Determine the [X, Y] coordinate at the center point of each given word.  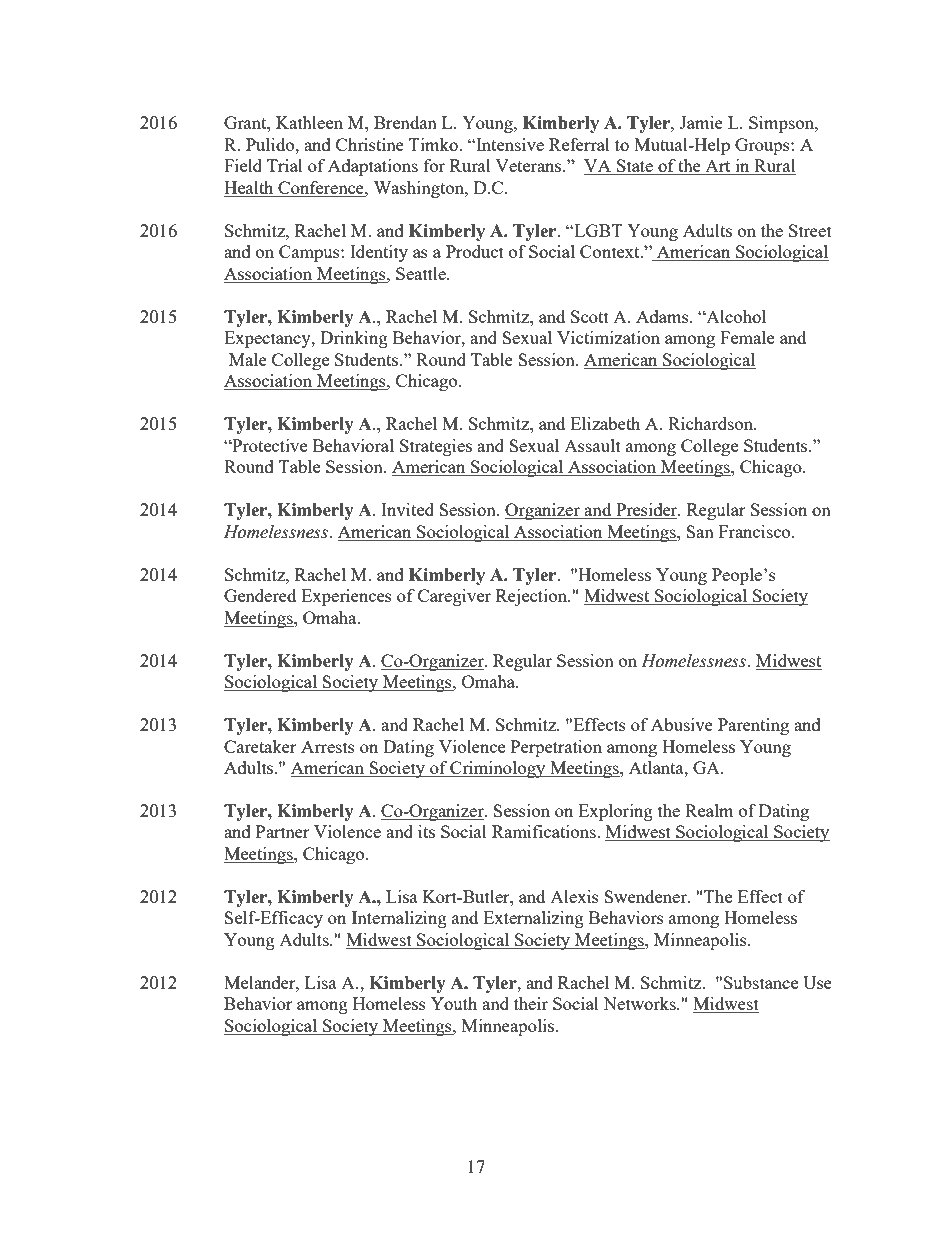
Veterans [529, 165]
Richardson [711, 423]
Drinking [354, 339]
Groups [763, 146]
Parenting [753, 726]
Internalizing [399, 919]
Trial [285, 165]
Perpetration [556, 748]
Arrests [328, 746]
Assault [592, 445]
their [531, 1003]
